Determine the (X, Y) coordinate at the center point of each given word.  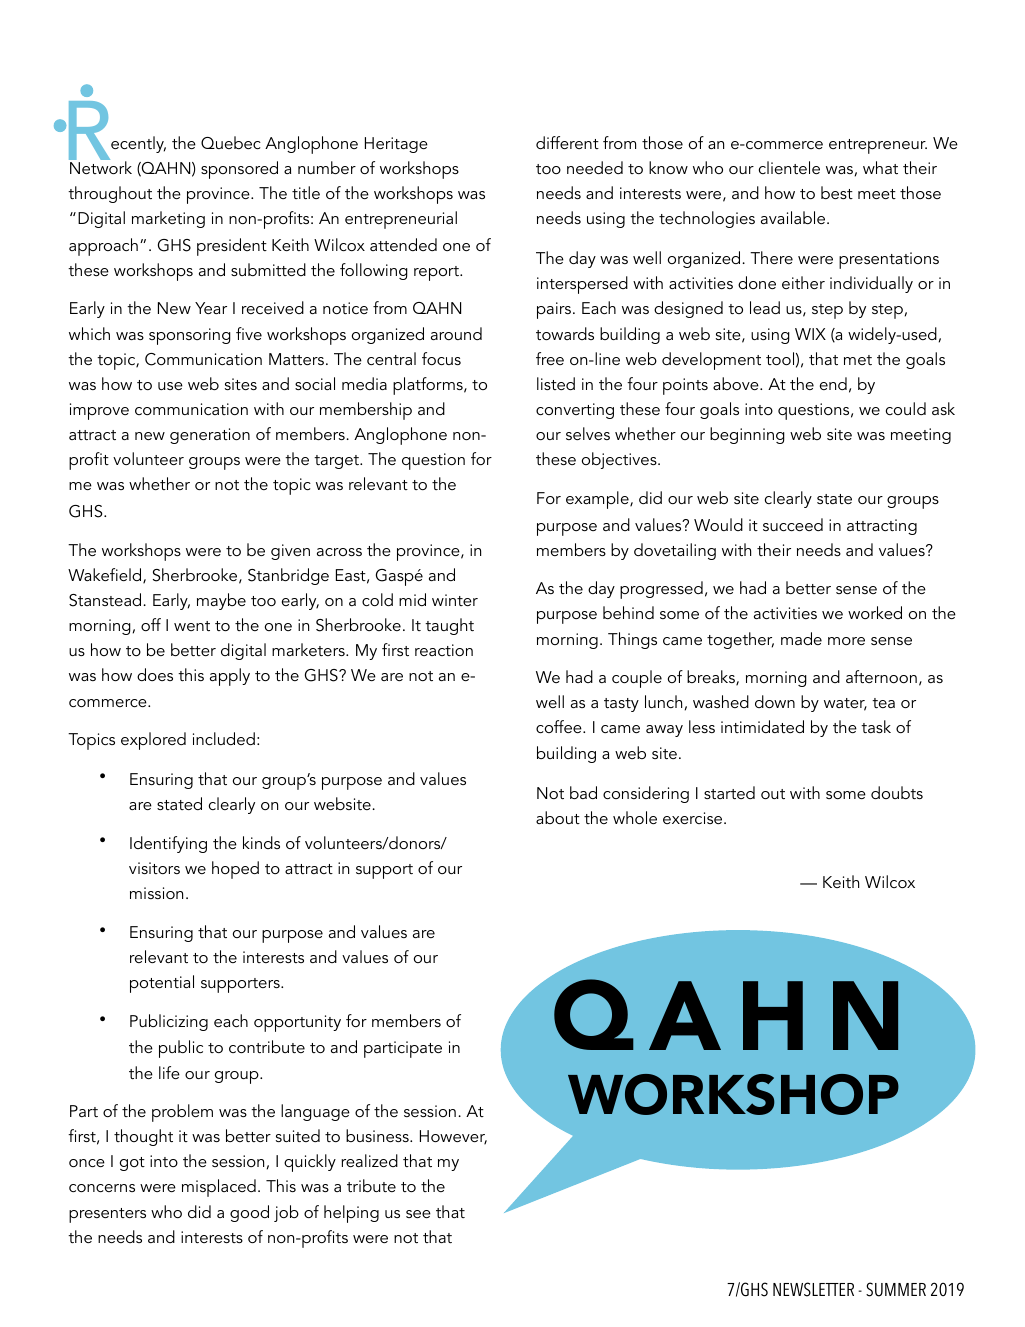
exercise (694, 818)
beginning (747, 435)
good (249, 1213)
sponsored (239, 170)
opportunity (297, 1023)
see (418, 1214)
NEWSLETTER (813, 1289)
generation (210, 436)
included (224, 738)
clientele (789, 167)
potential (162, 984)
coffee (560, 726)
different (567, 142)
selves (588, 433)
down (775, 701)
